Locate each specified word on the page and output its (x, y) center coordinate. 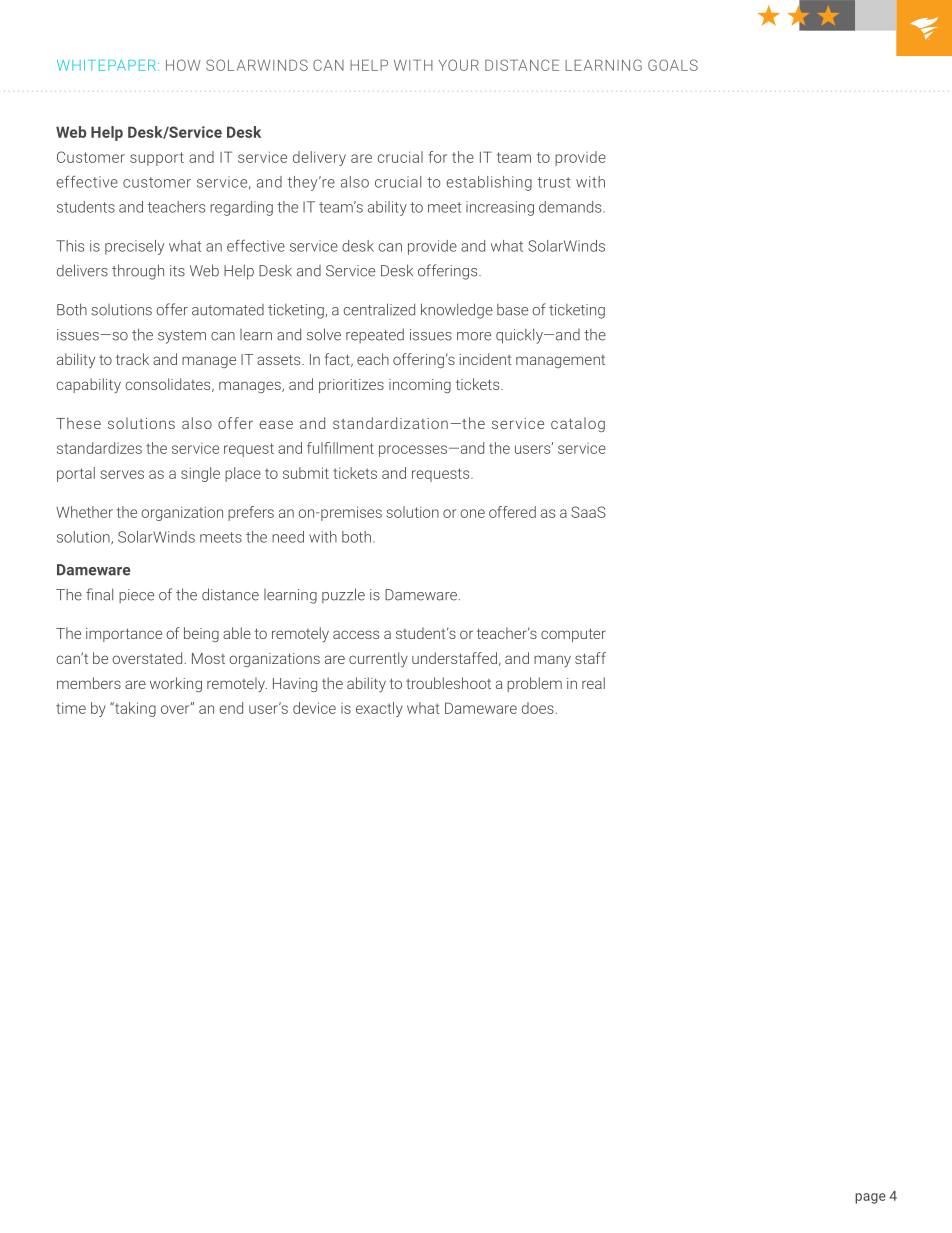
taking (134, 709)
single (200, 474)
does (538, 708)
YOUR (458, 65)
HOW (183, 65)
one (472, 513)
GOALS (673, 65)
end (231, 708)
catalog (578, 424)
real (593, 683)
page (870, 1198)
